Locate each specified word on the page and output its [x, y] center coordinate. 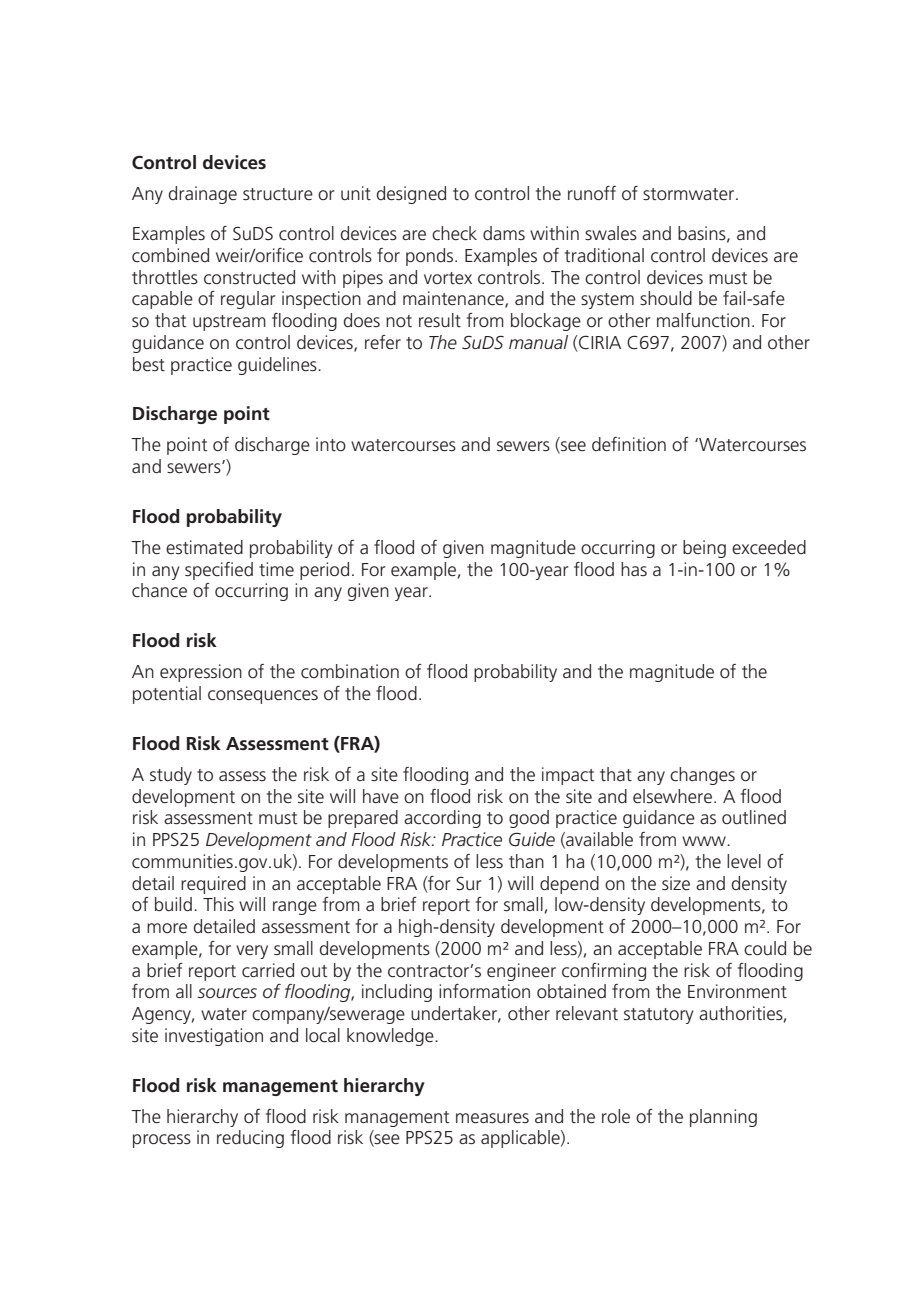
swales [611, 233]
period [324, 571]
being [704, 549]
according [442, 819]
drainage [203, 195]
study [171, 776]
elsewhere [672, 796]
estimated [204, 547]
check [454, 233]
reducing [250, 1139]
